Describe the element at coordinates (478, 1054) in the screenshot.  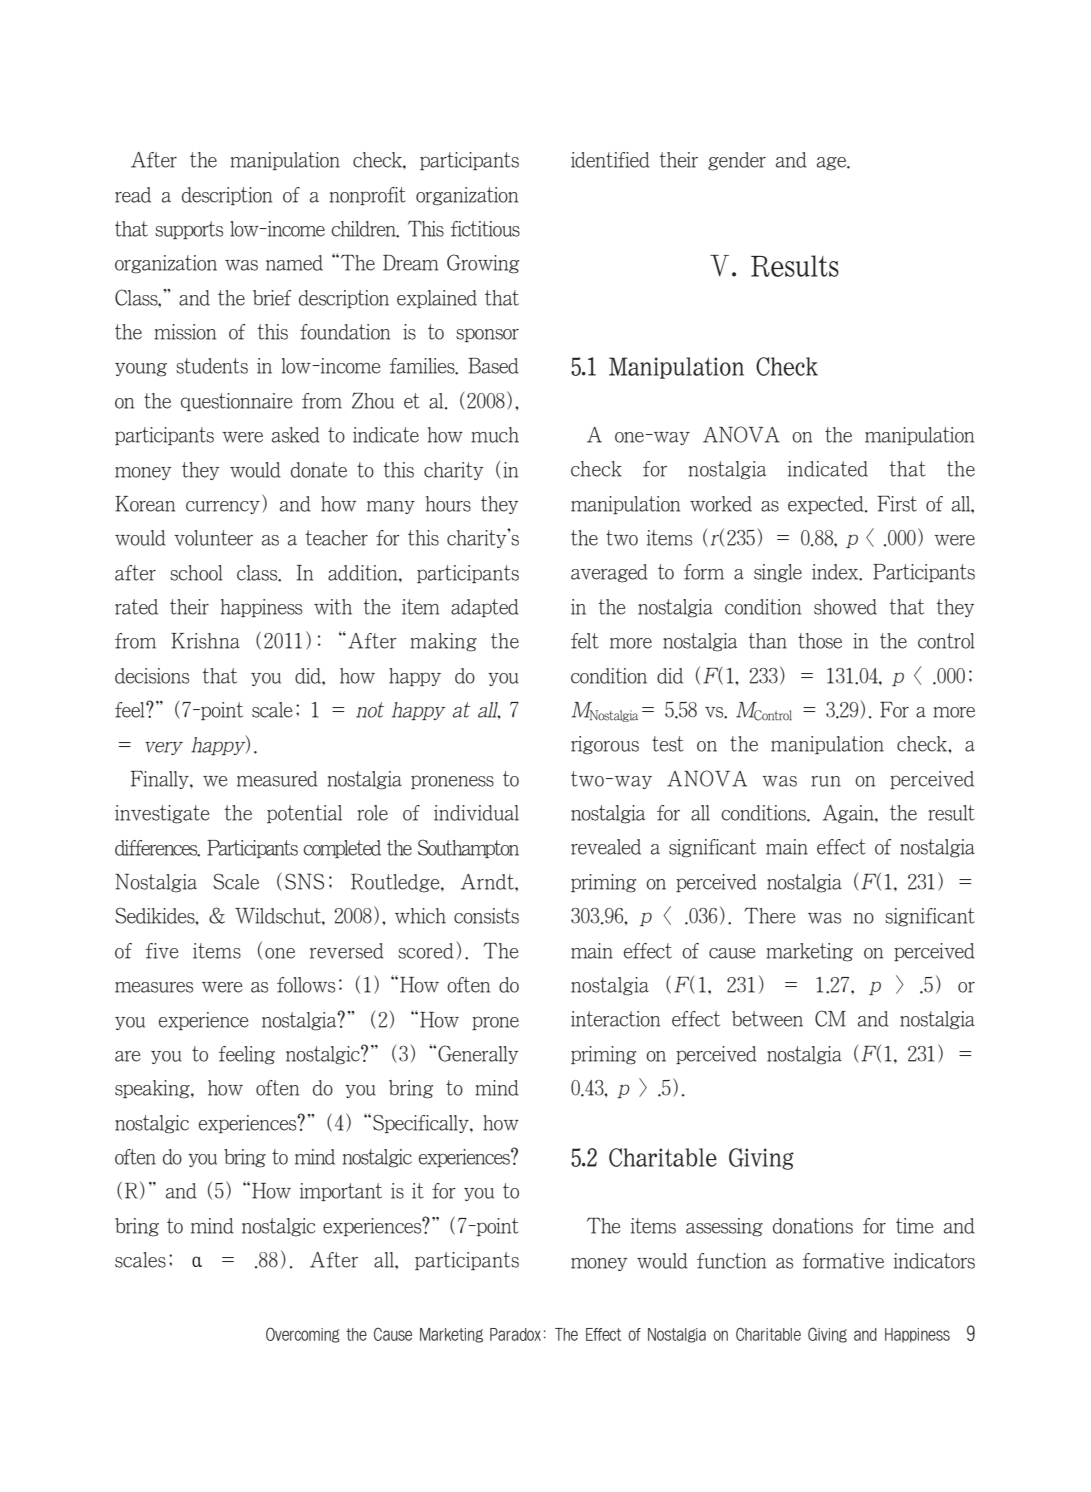
I see `Generally` at that location.
